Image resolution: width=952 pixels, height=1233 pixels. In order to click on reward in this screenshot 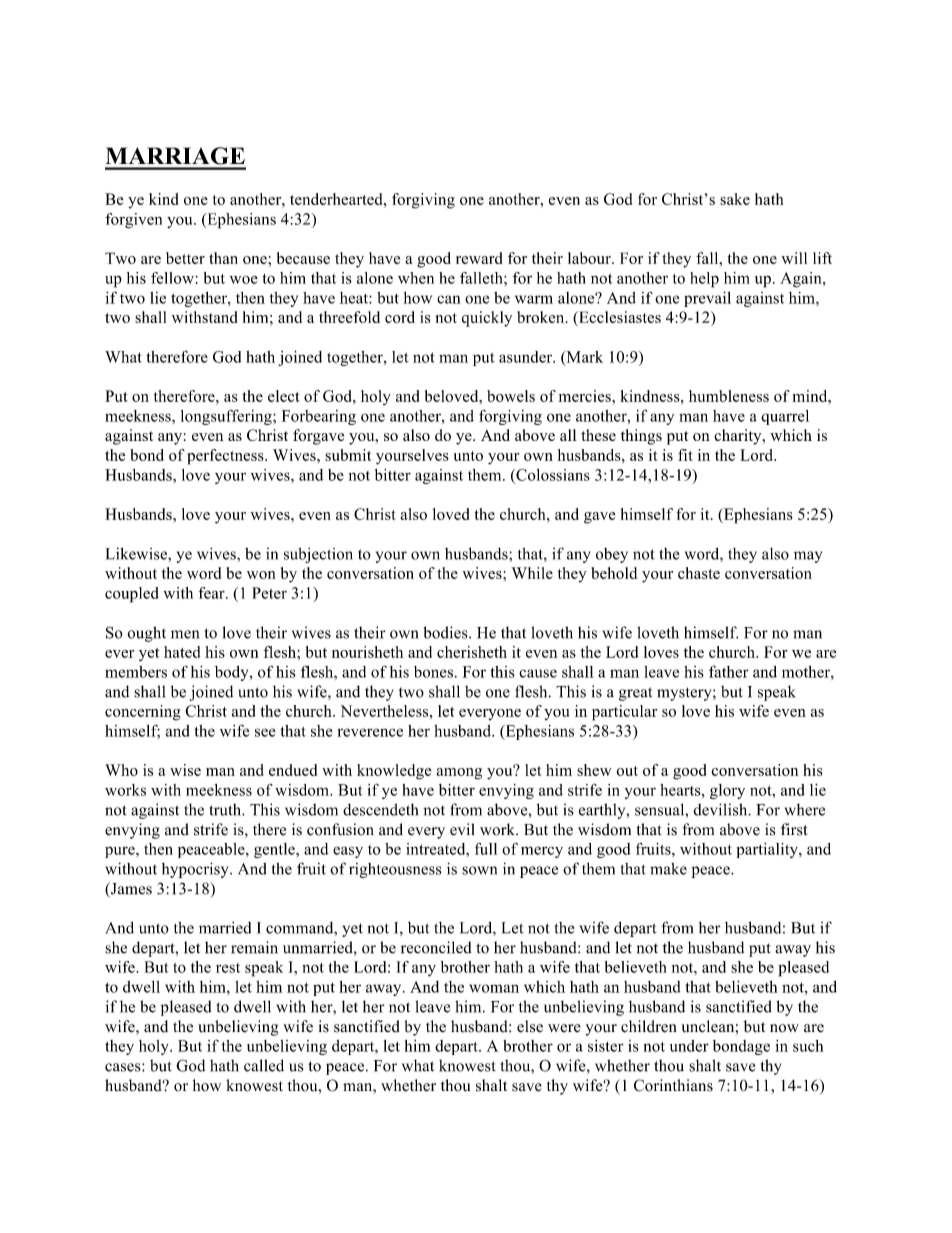, I will do `click(479, 258)`.
